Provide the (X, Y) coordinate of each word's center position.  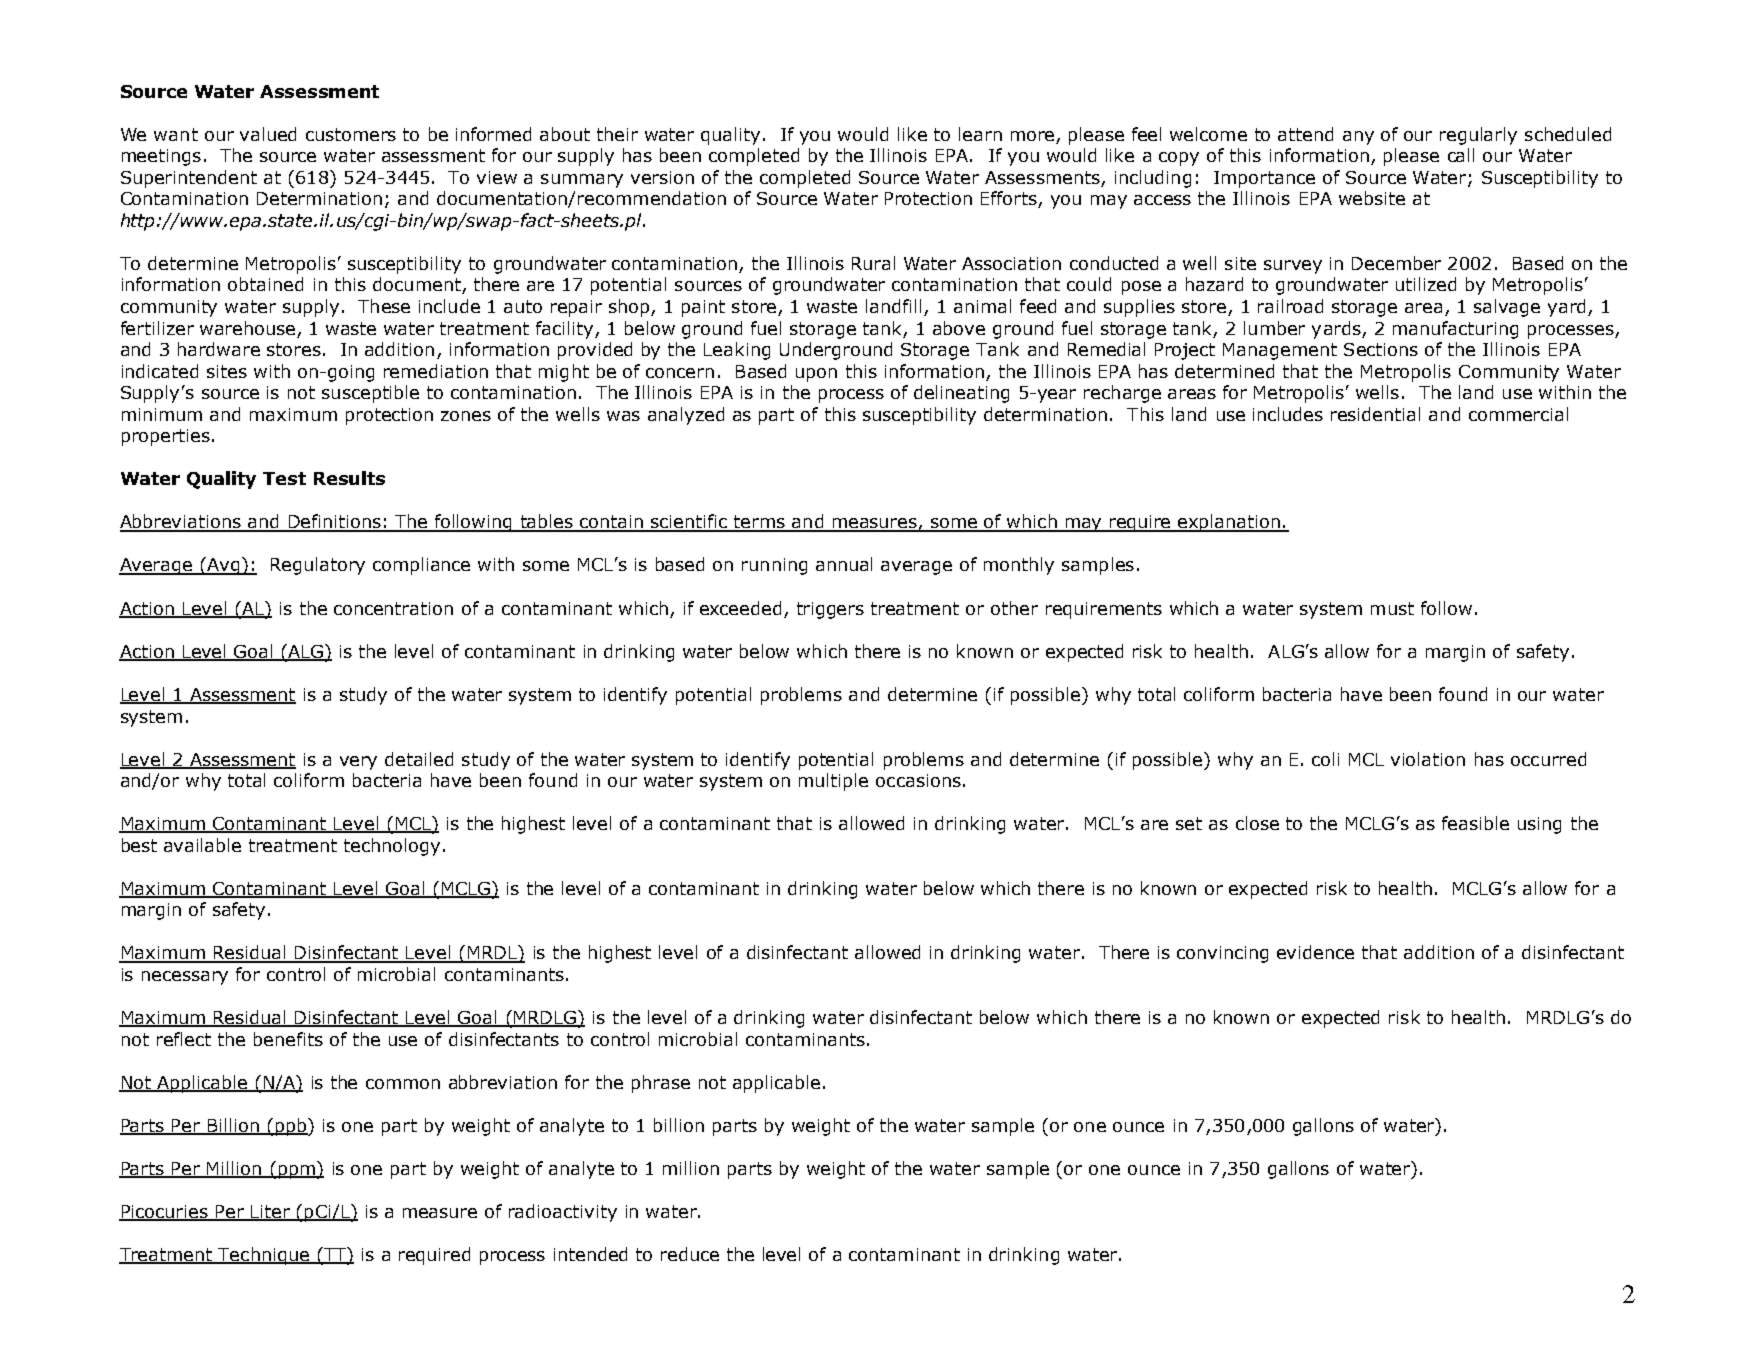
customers (351, 134)
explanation (1229, 523)
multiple (833, 782)
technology (392, 847)
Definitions (334, 522)
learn (980, 134)
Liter (270, 1213)
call (1461, 155)
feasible (1475, 823)
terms (759, 523)
